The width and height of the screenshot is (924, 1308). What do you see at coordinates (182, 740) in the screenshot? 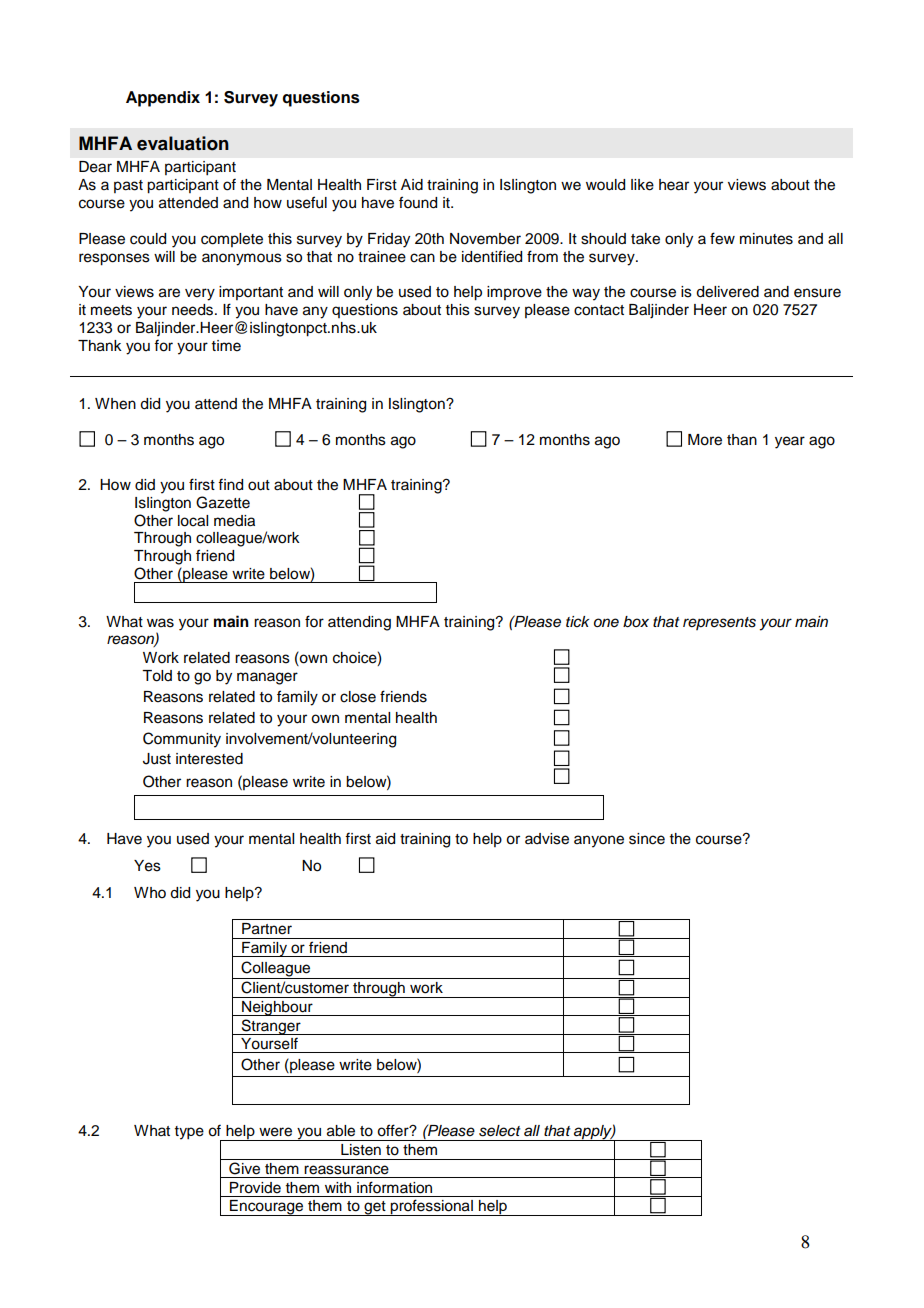
I see `Community` at bounding box center [182, 740].
